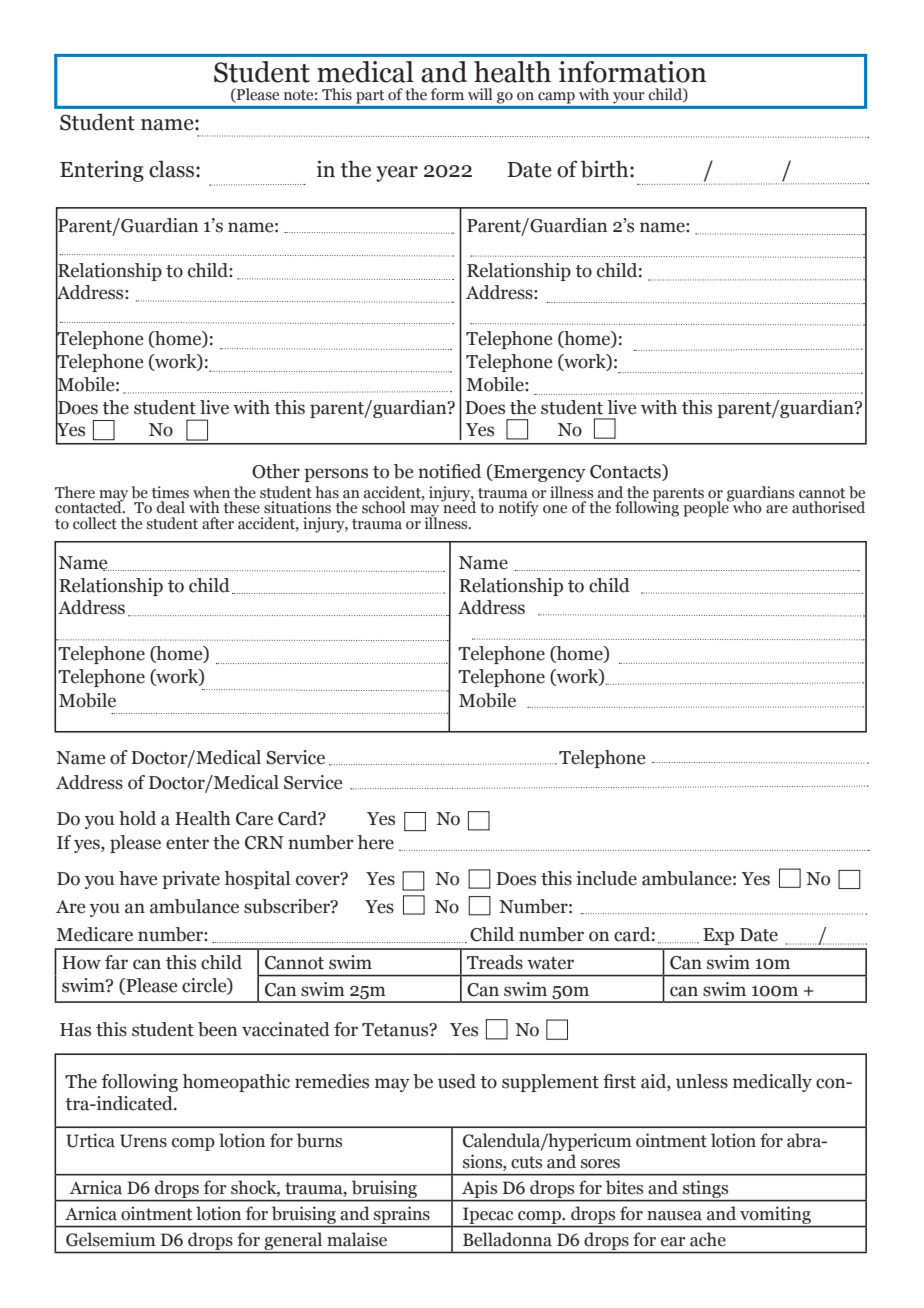 The width and height of the screenshot is (924, 1308). What do you see at coordinates (707, 508) in the screenshot?
I see `people` at bounding box center [707, 508].
